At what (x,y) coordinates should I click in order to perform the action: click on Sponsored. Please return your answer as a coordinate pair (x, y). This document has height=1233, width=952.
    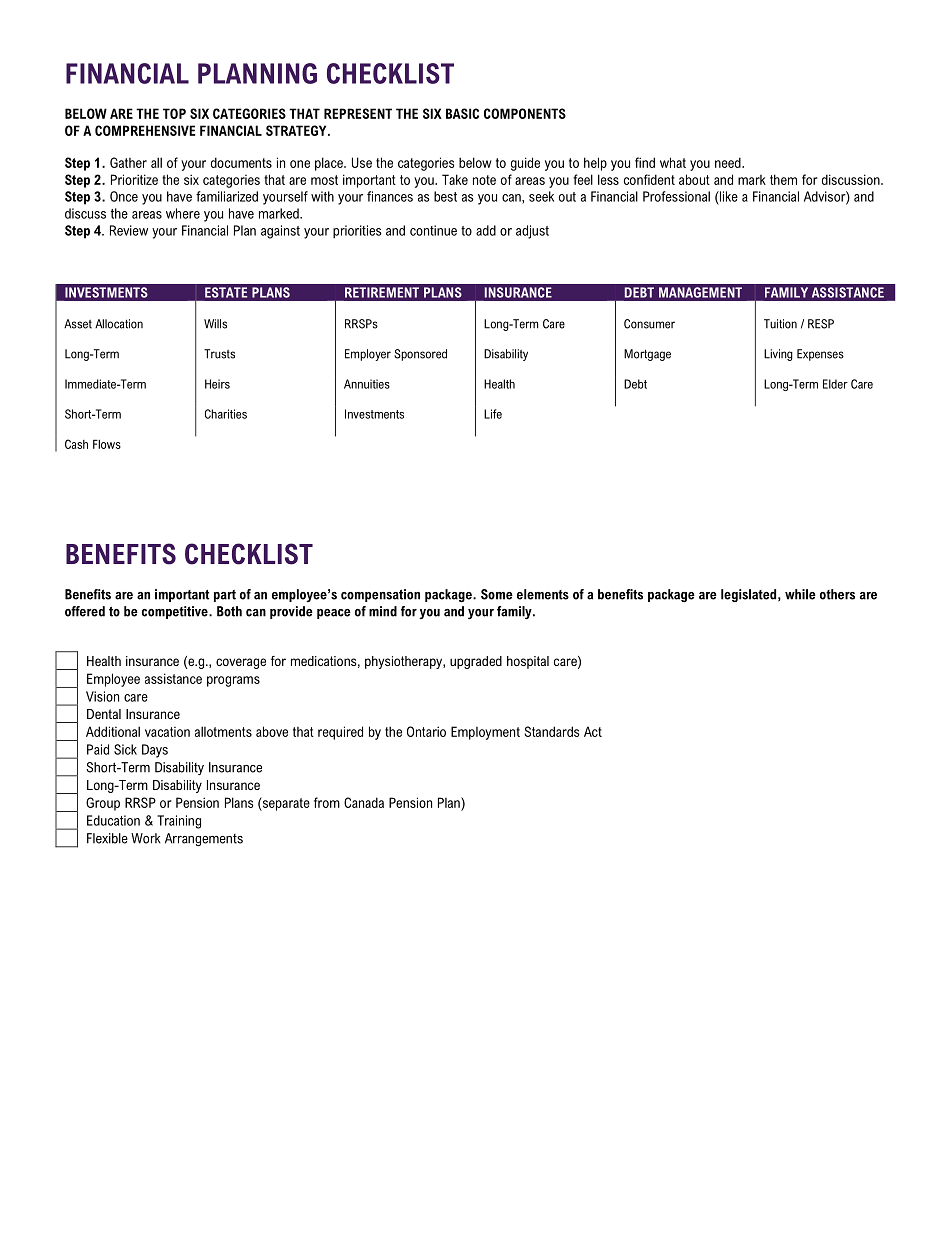
    Looking at the image, I should click on (420, 355).
